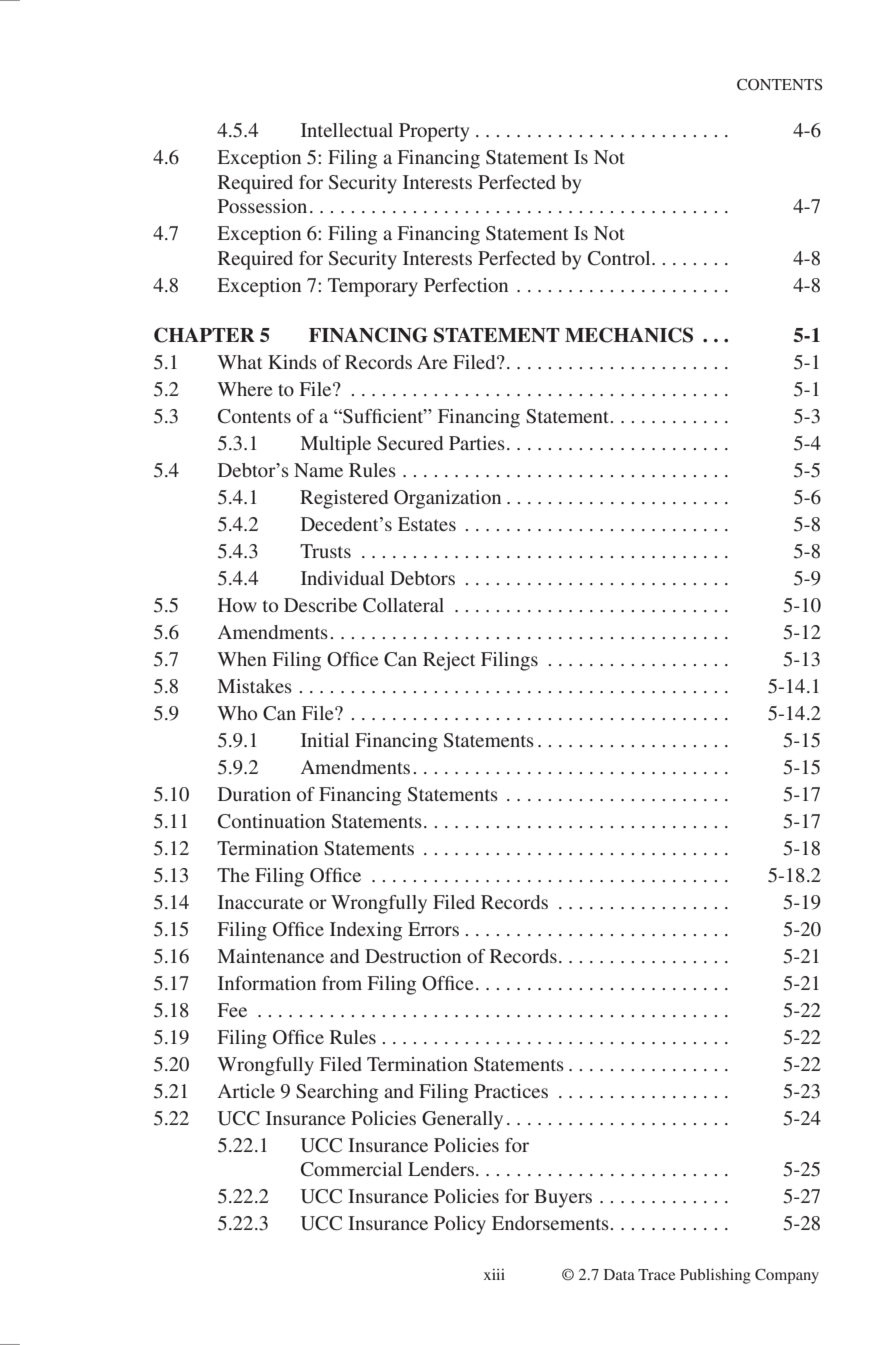 This document has height=1345, width=896. Describe the element at coordinates (629, 335) in the document. I see `MECHANICS` at that location.
